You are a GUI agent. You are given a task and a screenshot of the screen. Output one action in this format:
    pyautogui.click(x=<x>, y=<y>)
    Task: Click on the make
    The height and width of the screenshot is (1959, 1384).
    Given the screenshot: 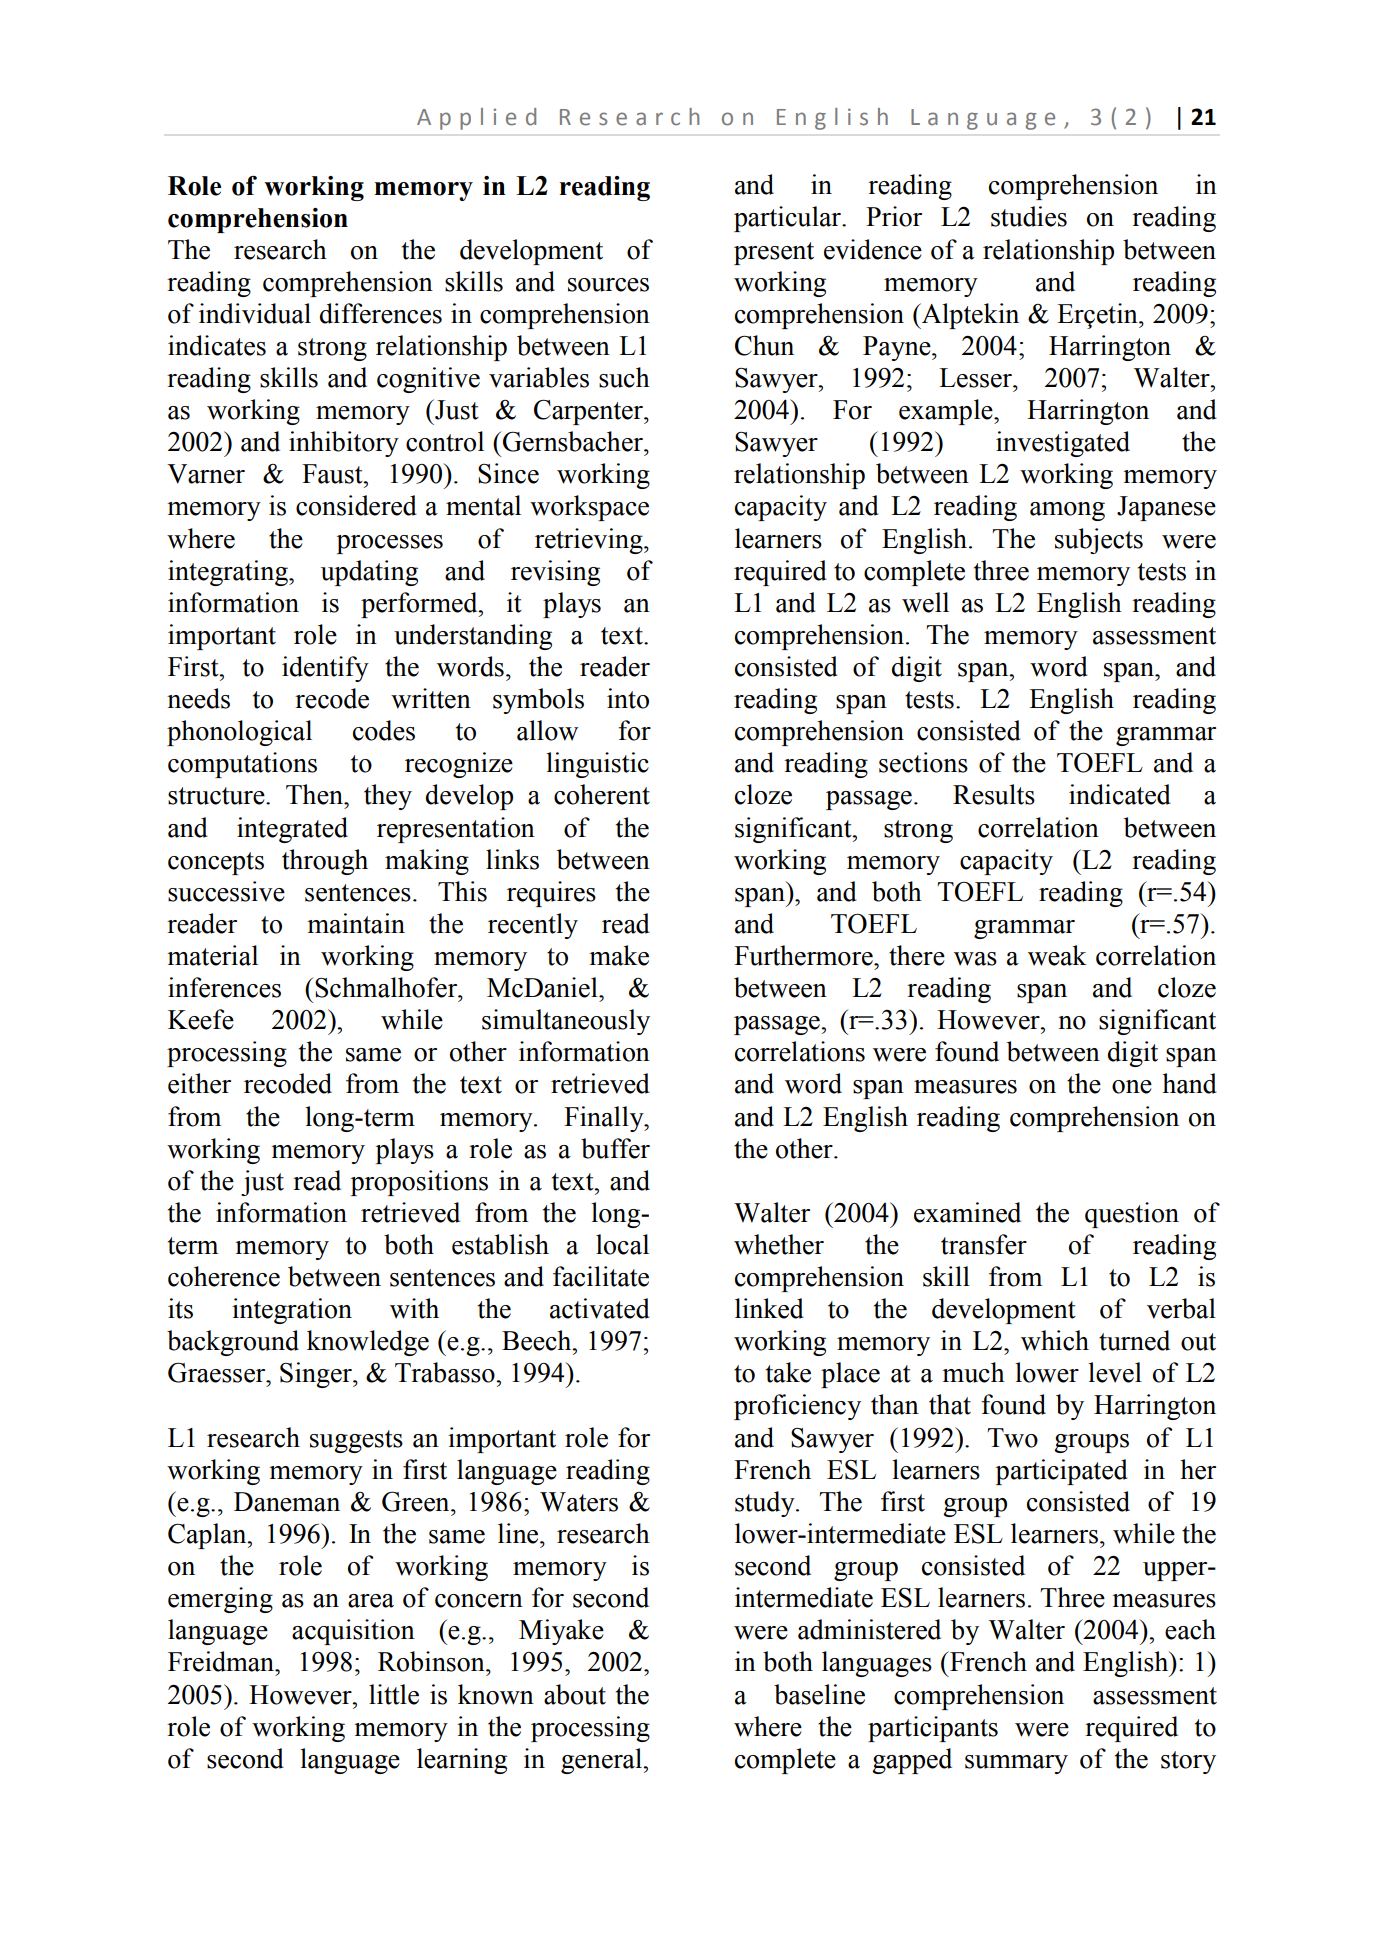 What is the action you would take?
    pyautogui.click(x=619, y=955)
